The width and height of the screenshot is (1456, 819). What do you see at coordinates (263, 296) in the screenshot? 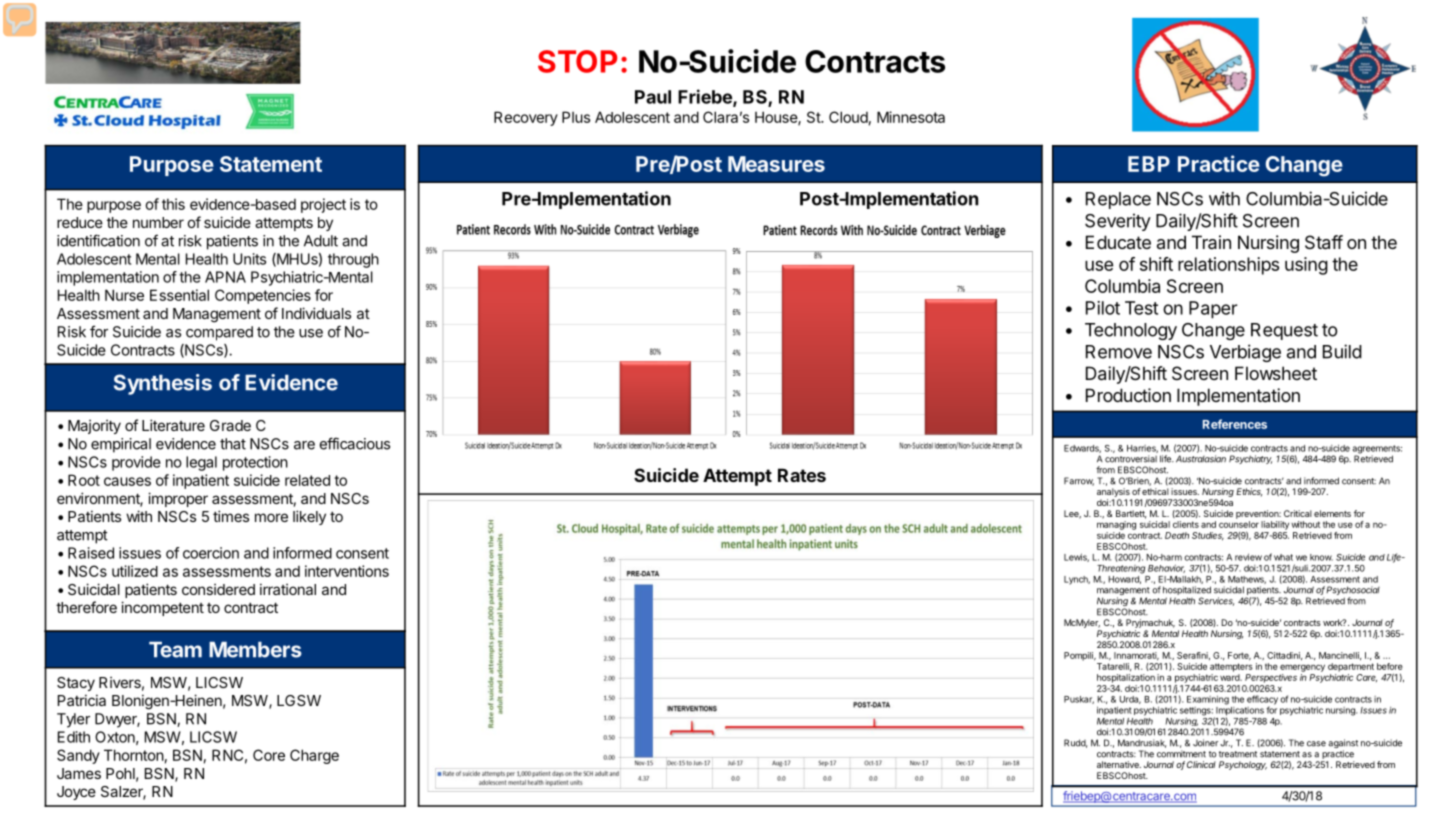
I see `Competencies` at bounding box center [263, 296].
